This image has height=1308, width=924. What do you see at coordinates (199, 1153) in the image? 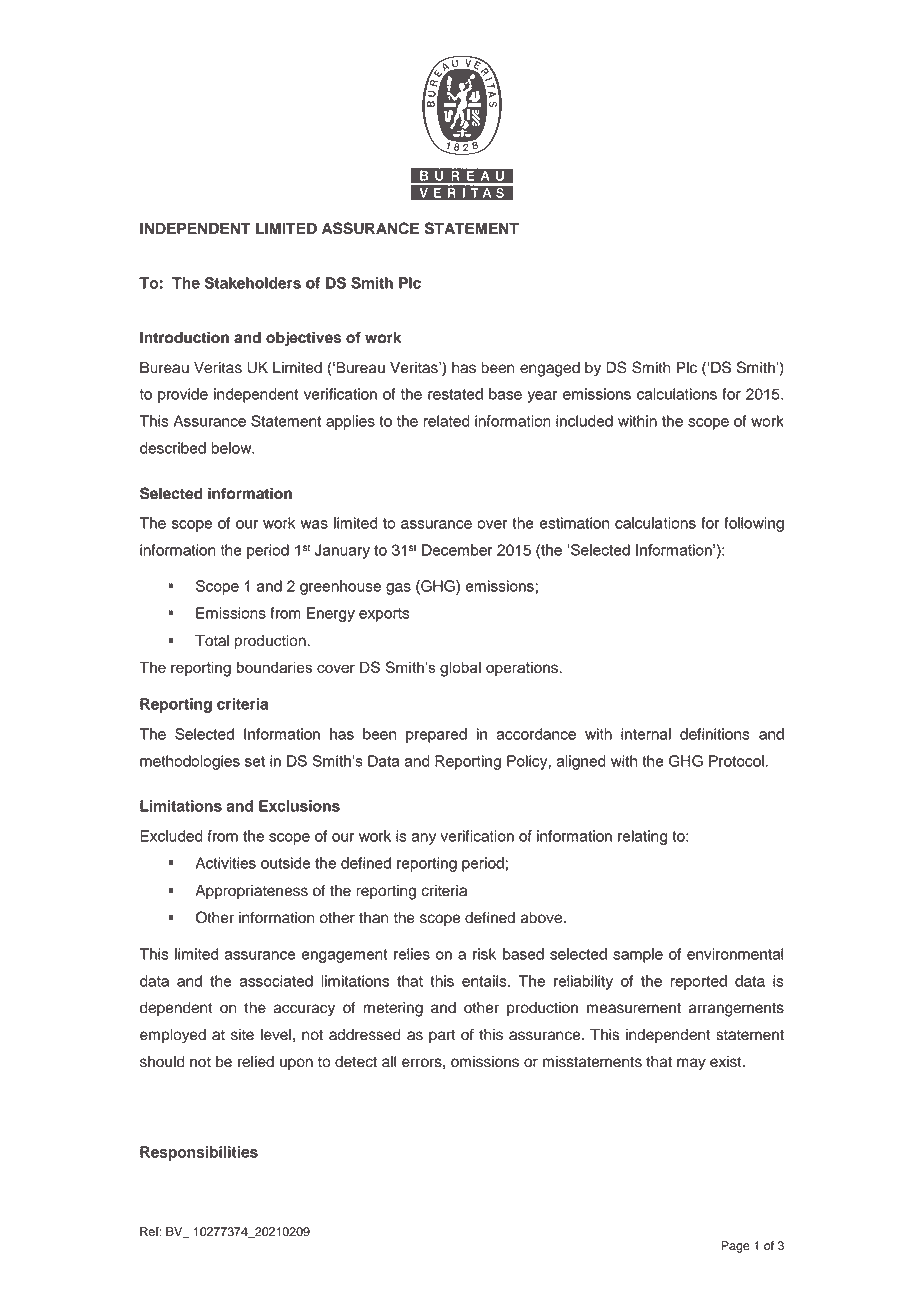
I see `Responsibilities` at bounding box center [199, 1153].
